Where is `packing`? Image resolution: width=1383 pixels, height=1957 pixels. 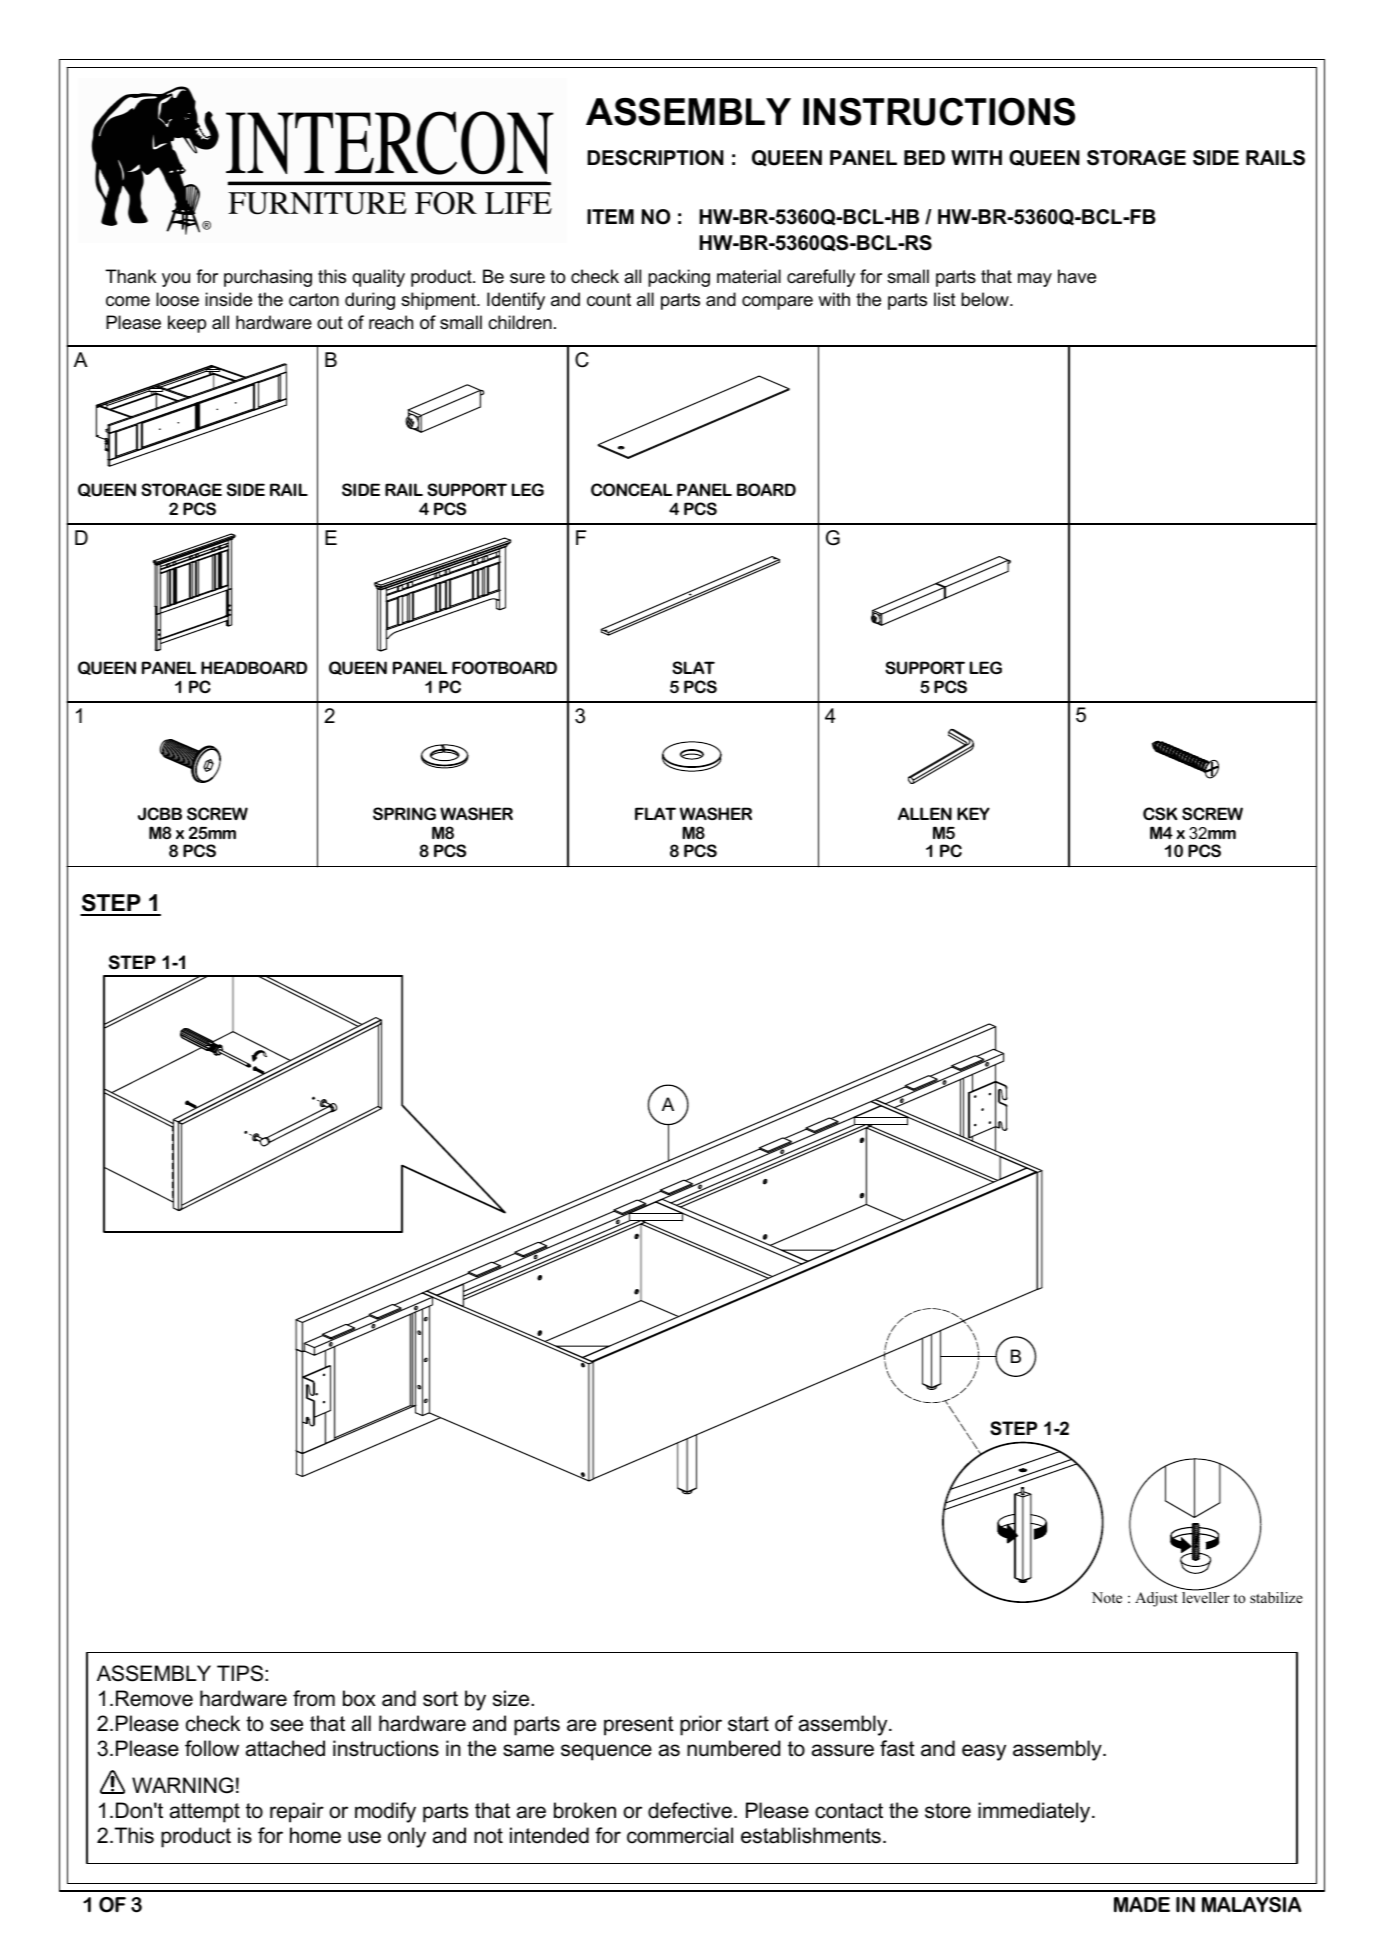
packing is located at coordinates (679, 278).
